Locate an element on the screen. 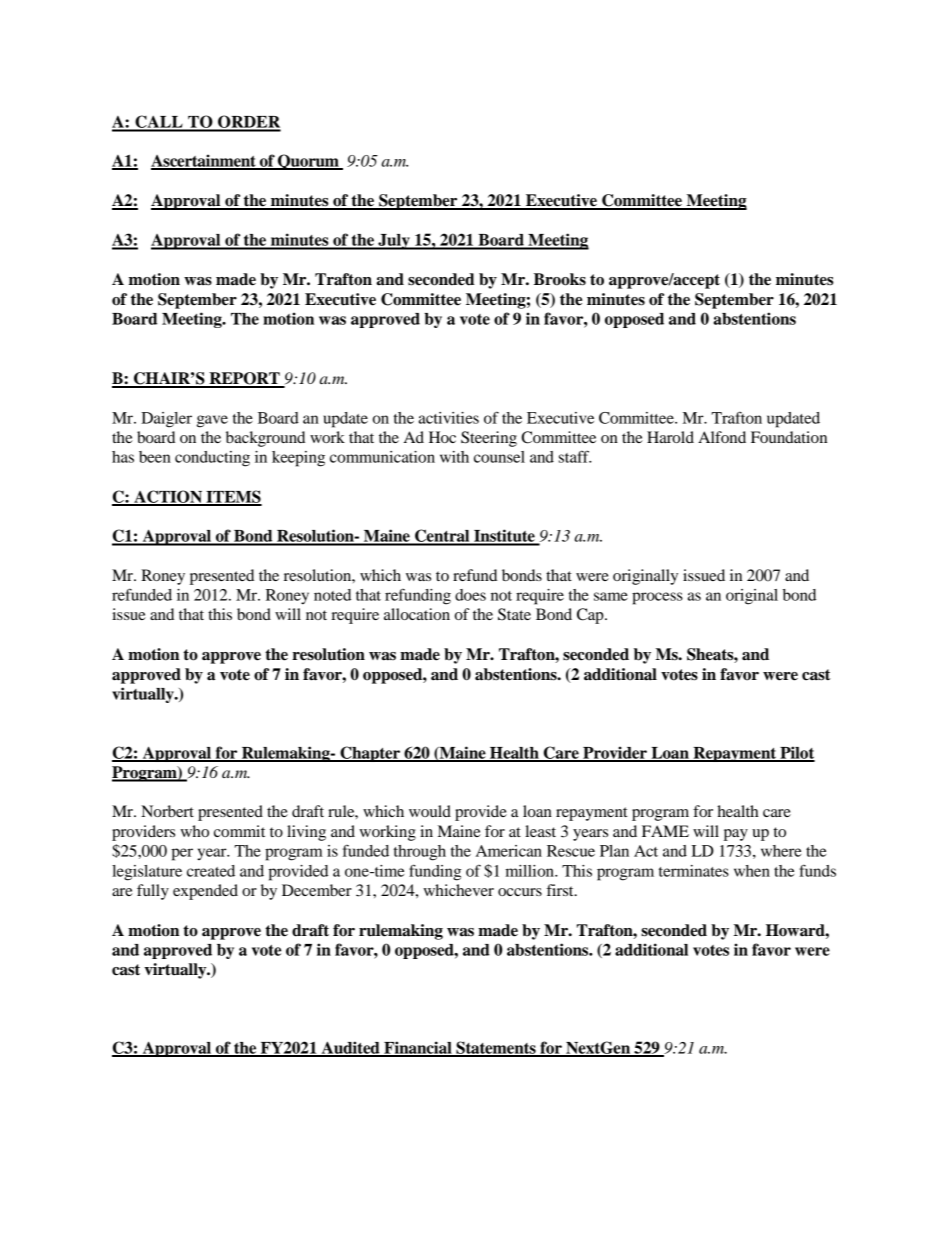 The height and width of the screenshot is (1233, 952). Ascertainment is located at coordinates (204, 161).
